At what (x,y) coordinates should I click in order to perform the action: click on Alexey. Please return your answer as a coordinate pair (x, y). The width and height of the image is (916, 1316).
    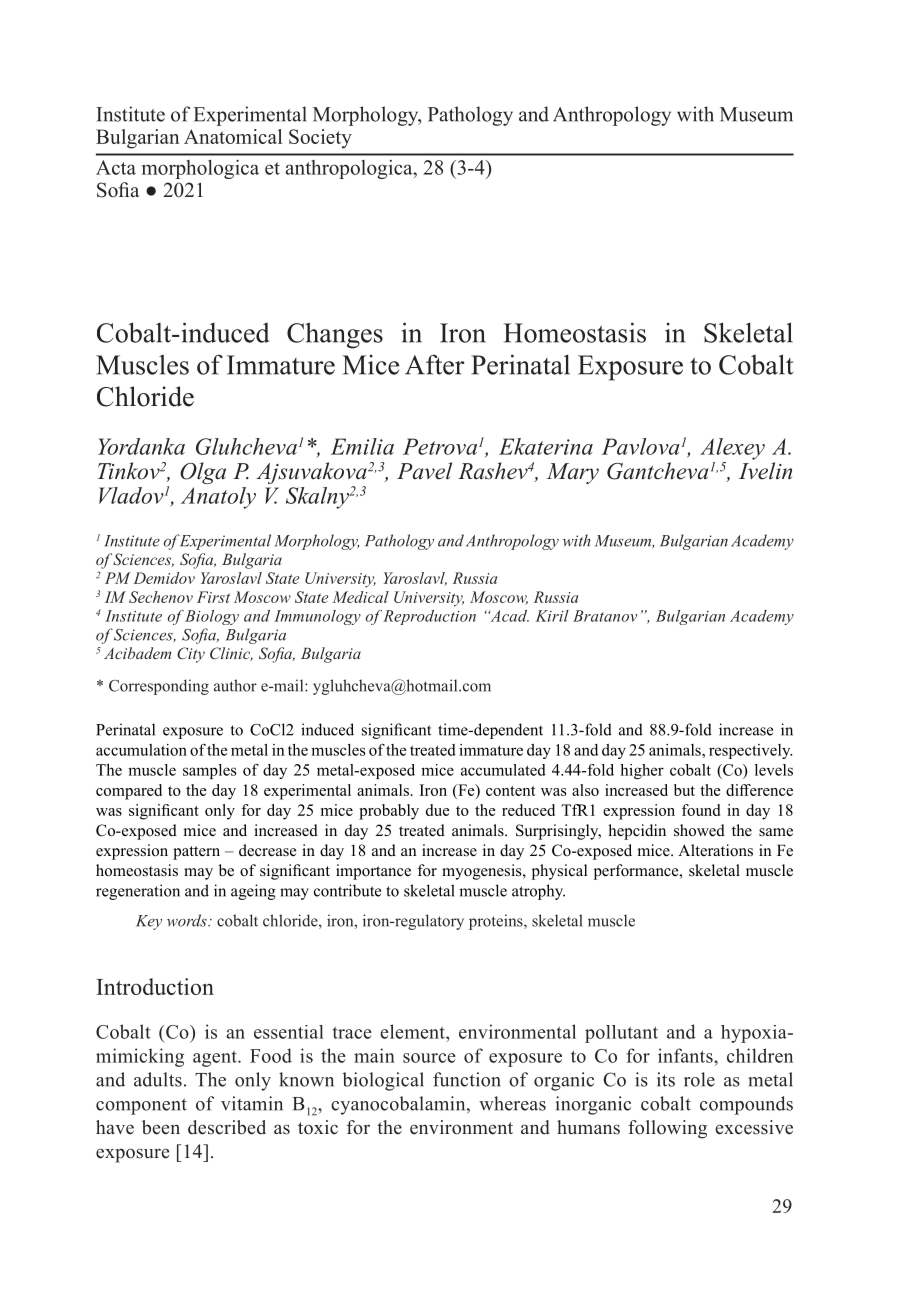
    Looking at the image, I should click on (732, 449).
